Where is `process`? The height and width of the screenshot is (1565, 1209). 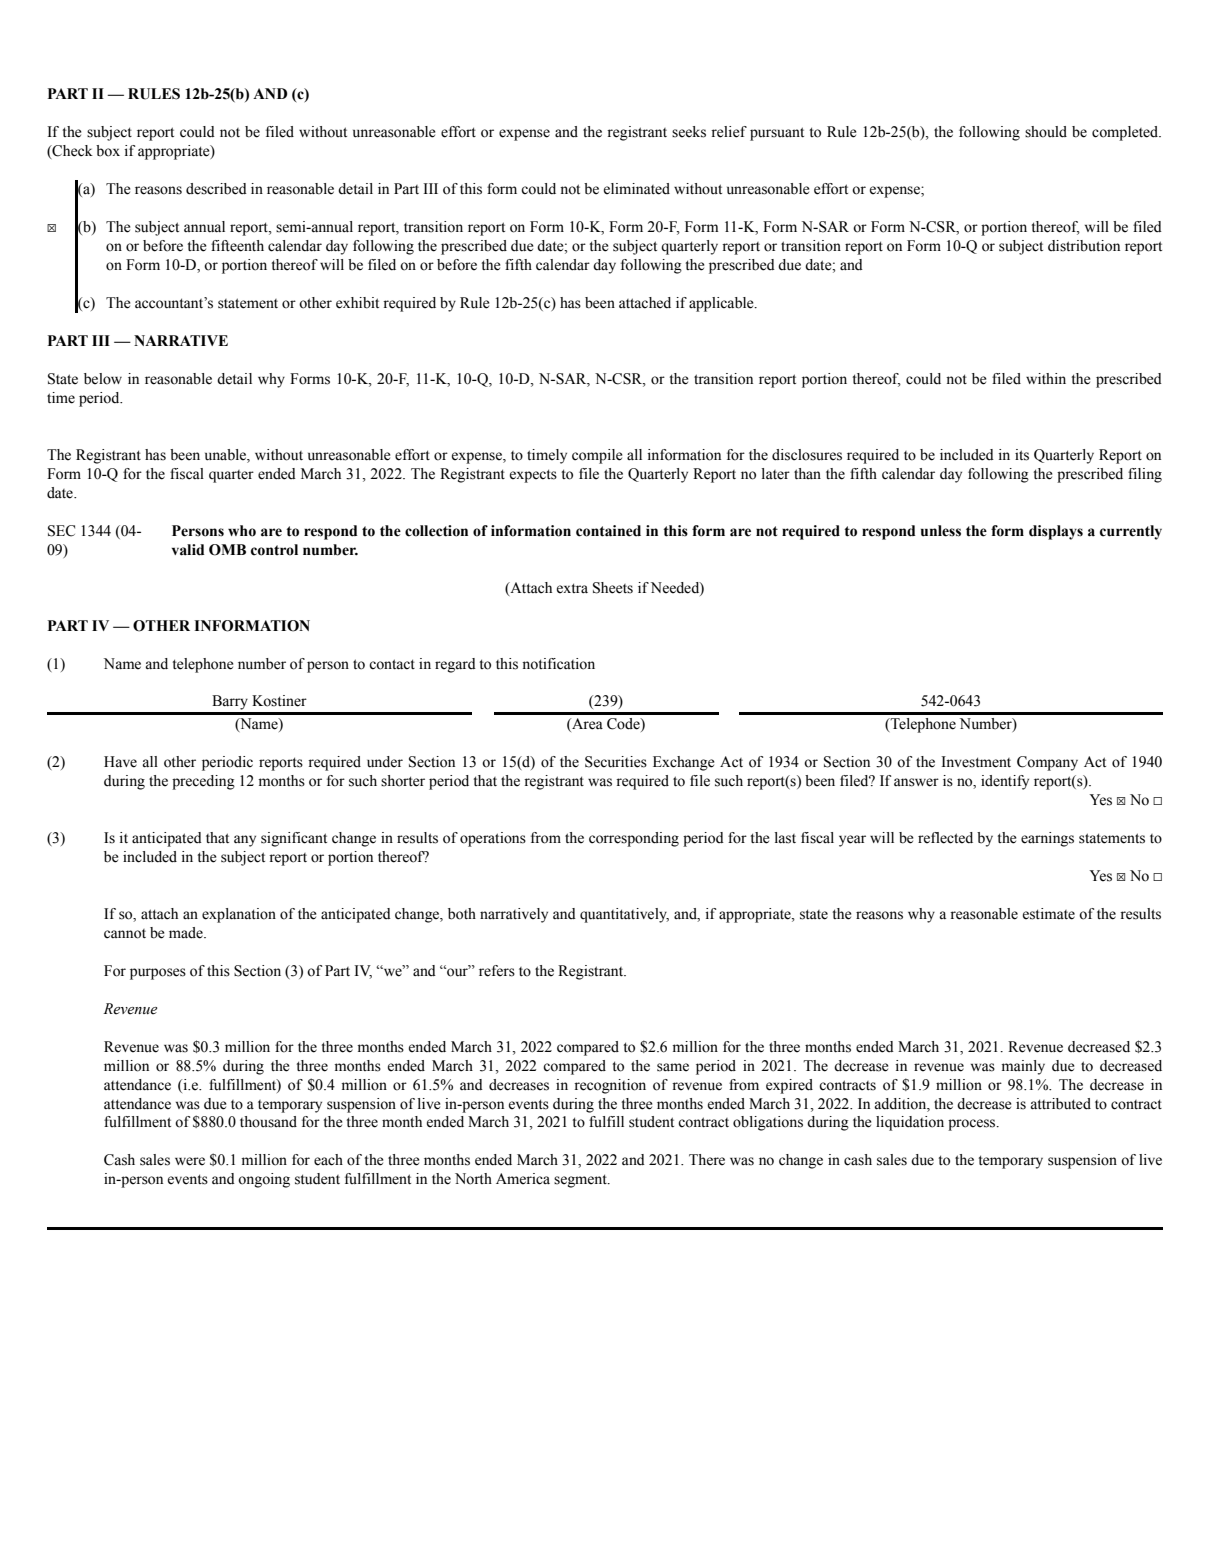 process is located at coordinates (973, 1125).
